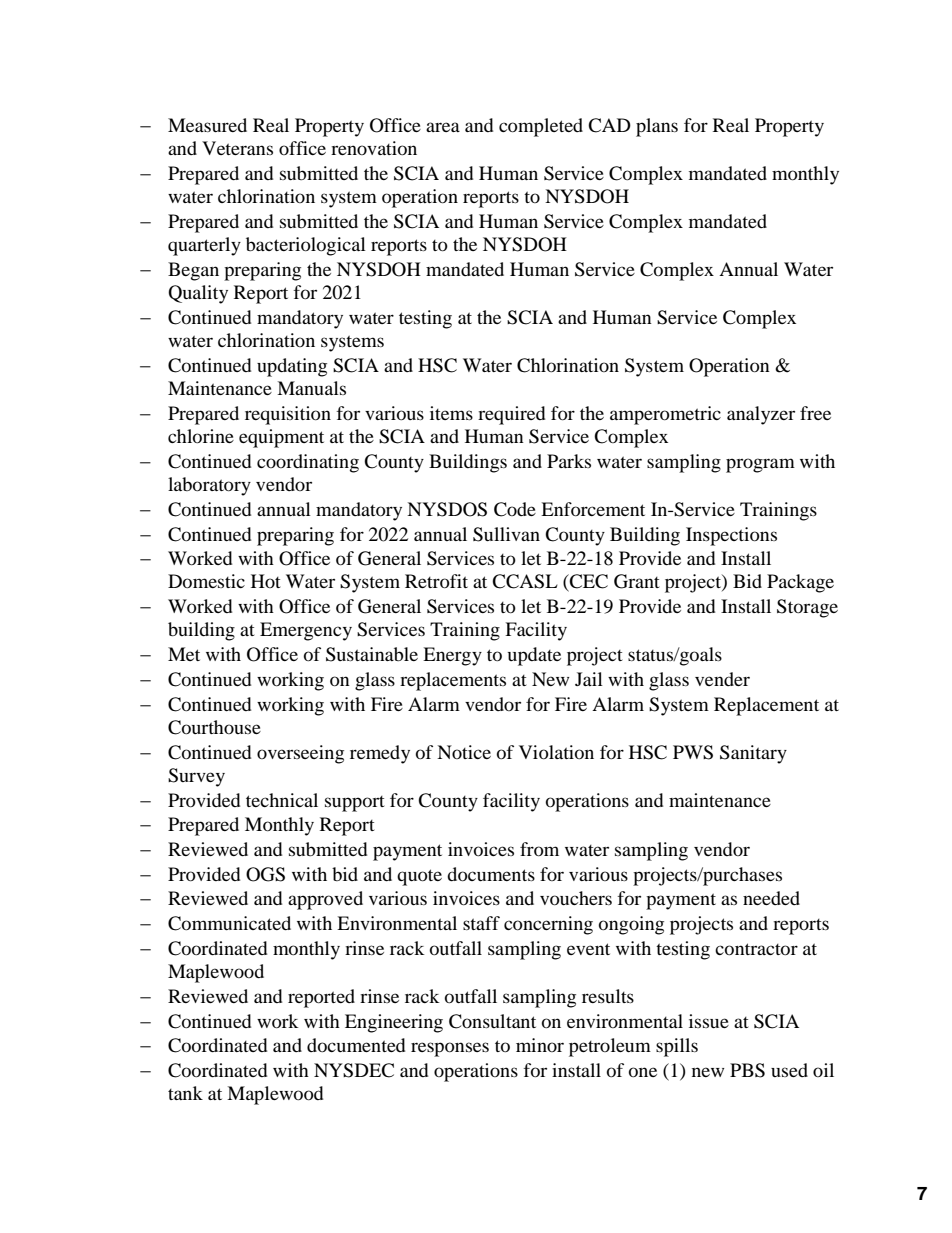  I want to click on required, so click(511, 415).
